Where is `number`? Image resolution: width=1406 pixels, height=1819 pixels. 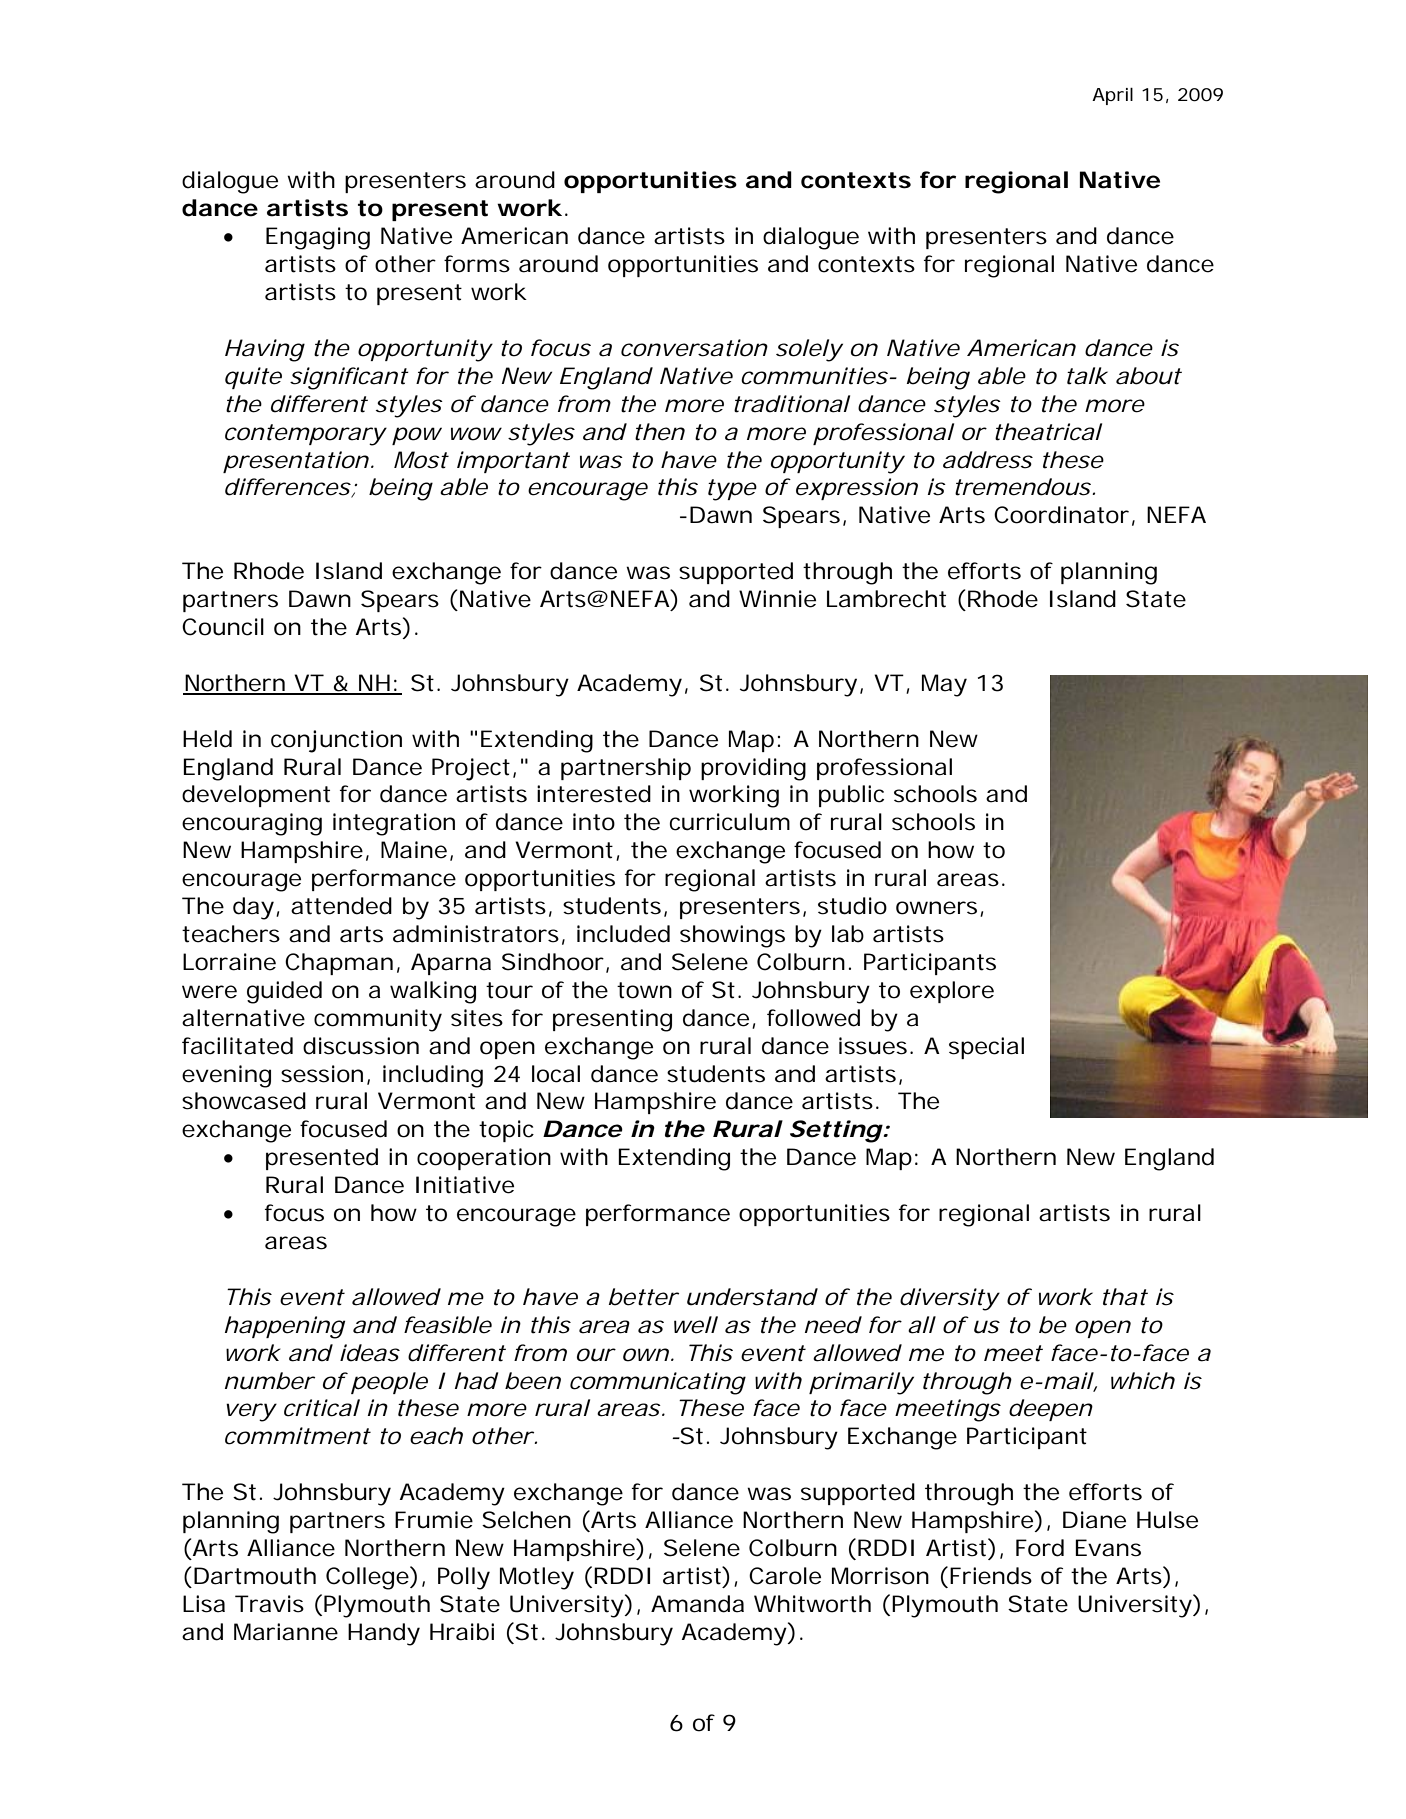 number is located at coordinates (268, 1381).
